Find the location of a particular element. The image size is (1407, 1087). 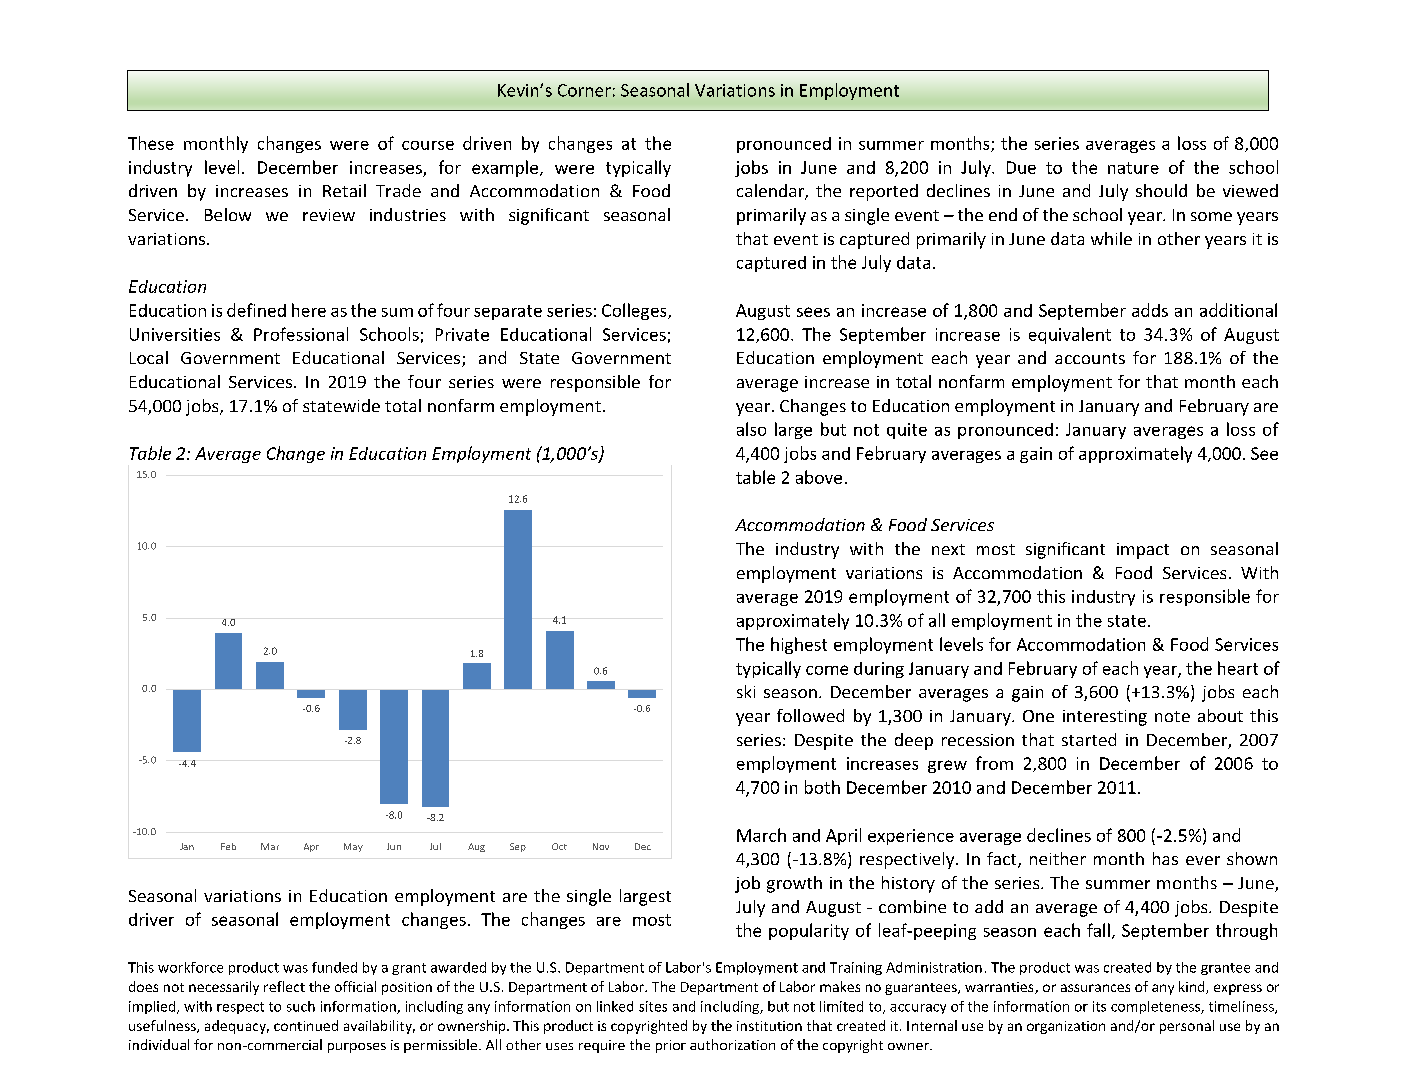

highest is located at coordinates (799, 645).
